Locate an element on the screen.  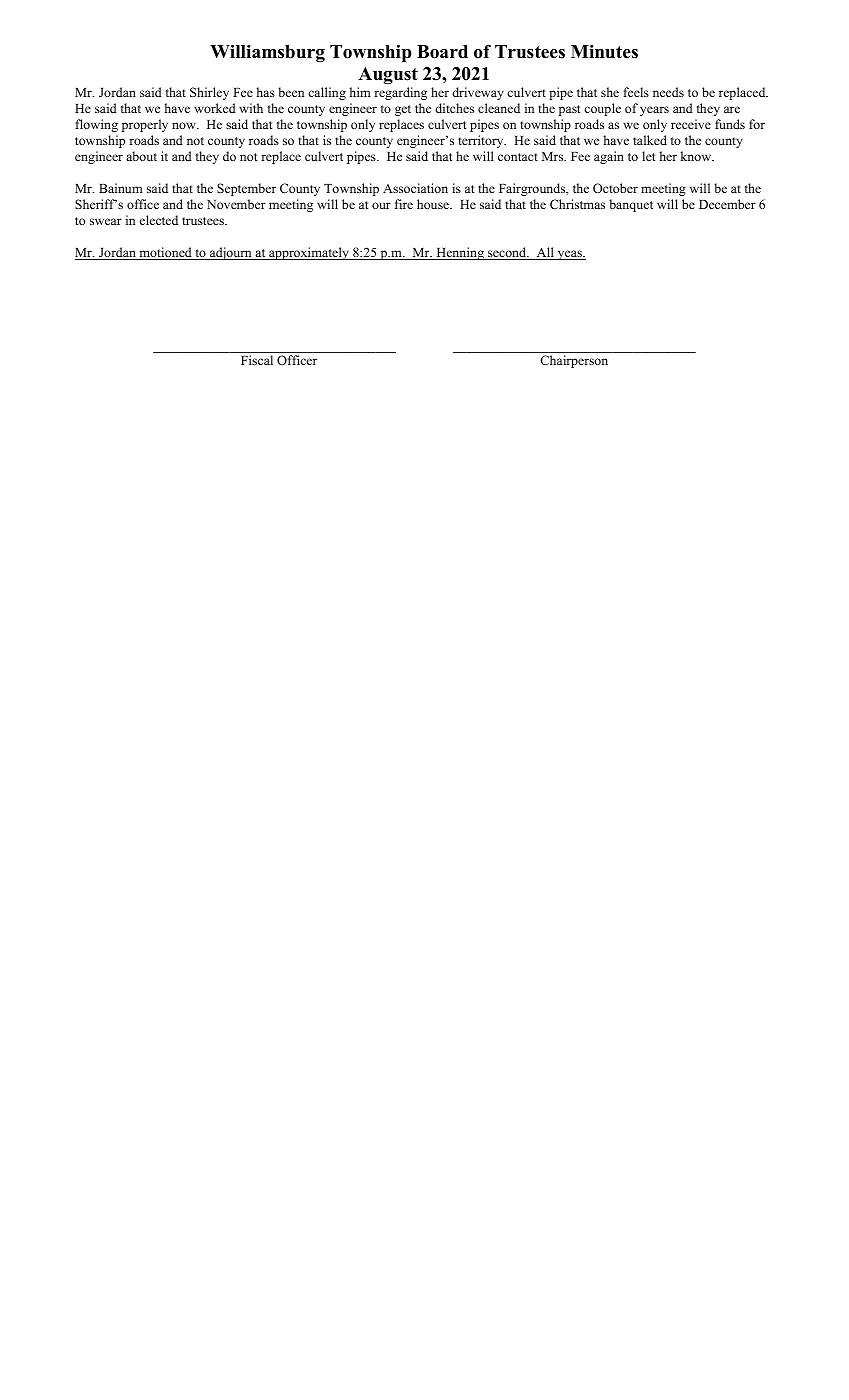
receive is located at coordinates (691, 124).
